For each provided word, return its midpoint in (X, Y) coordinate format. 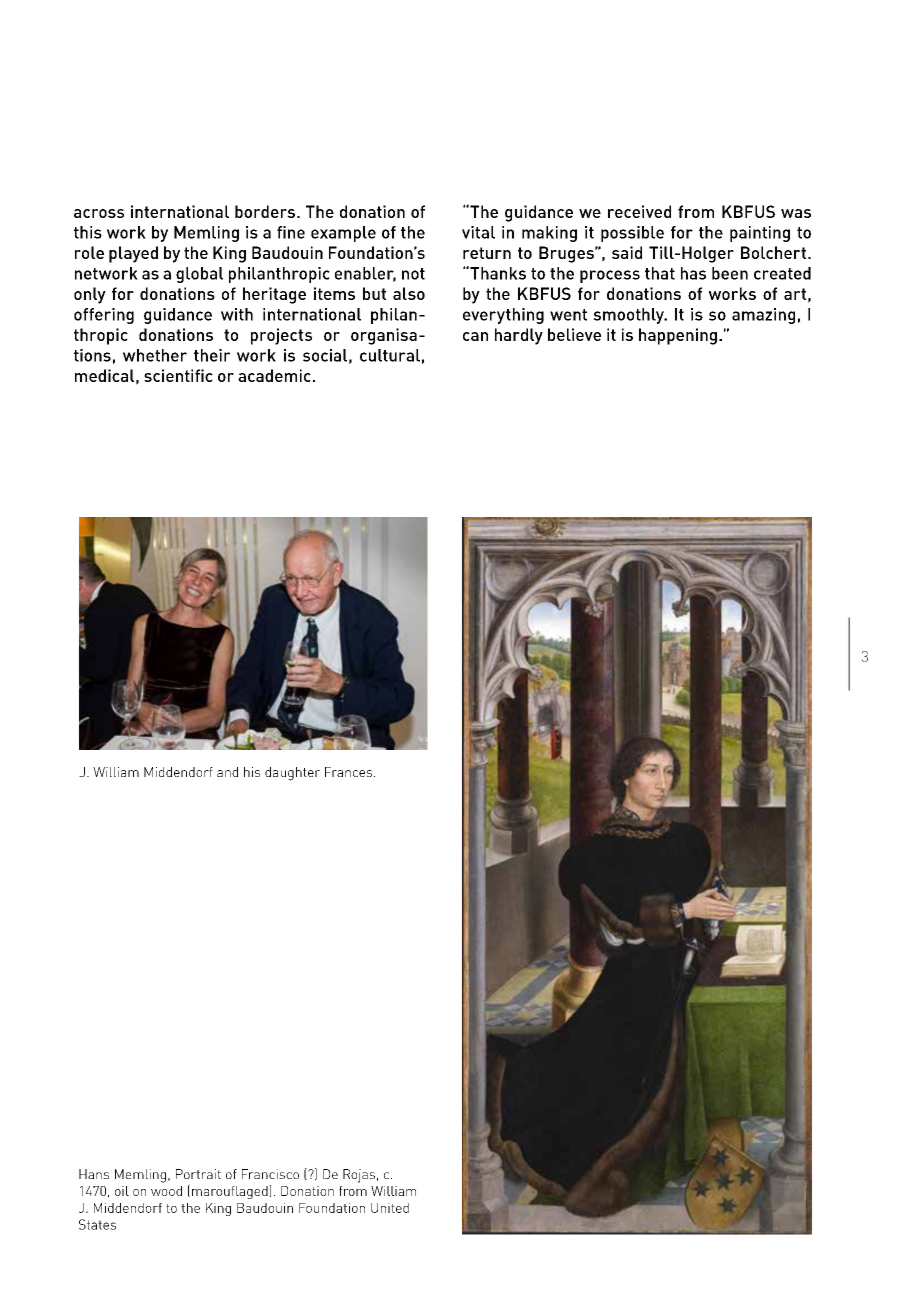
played (133, 254)
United (390, 1208)
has (693, 273)
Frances (350, 772)
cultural (390, 355)
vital (478, 232)
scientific (178, 375)
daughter (292, 774)
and (227, 772)
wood (166, 1191)
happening (678, 336)
